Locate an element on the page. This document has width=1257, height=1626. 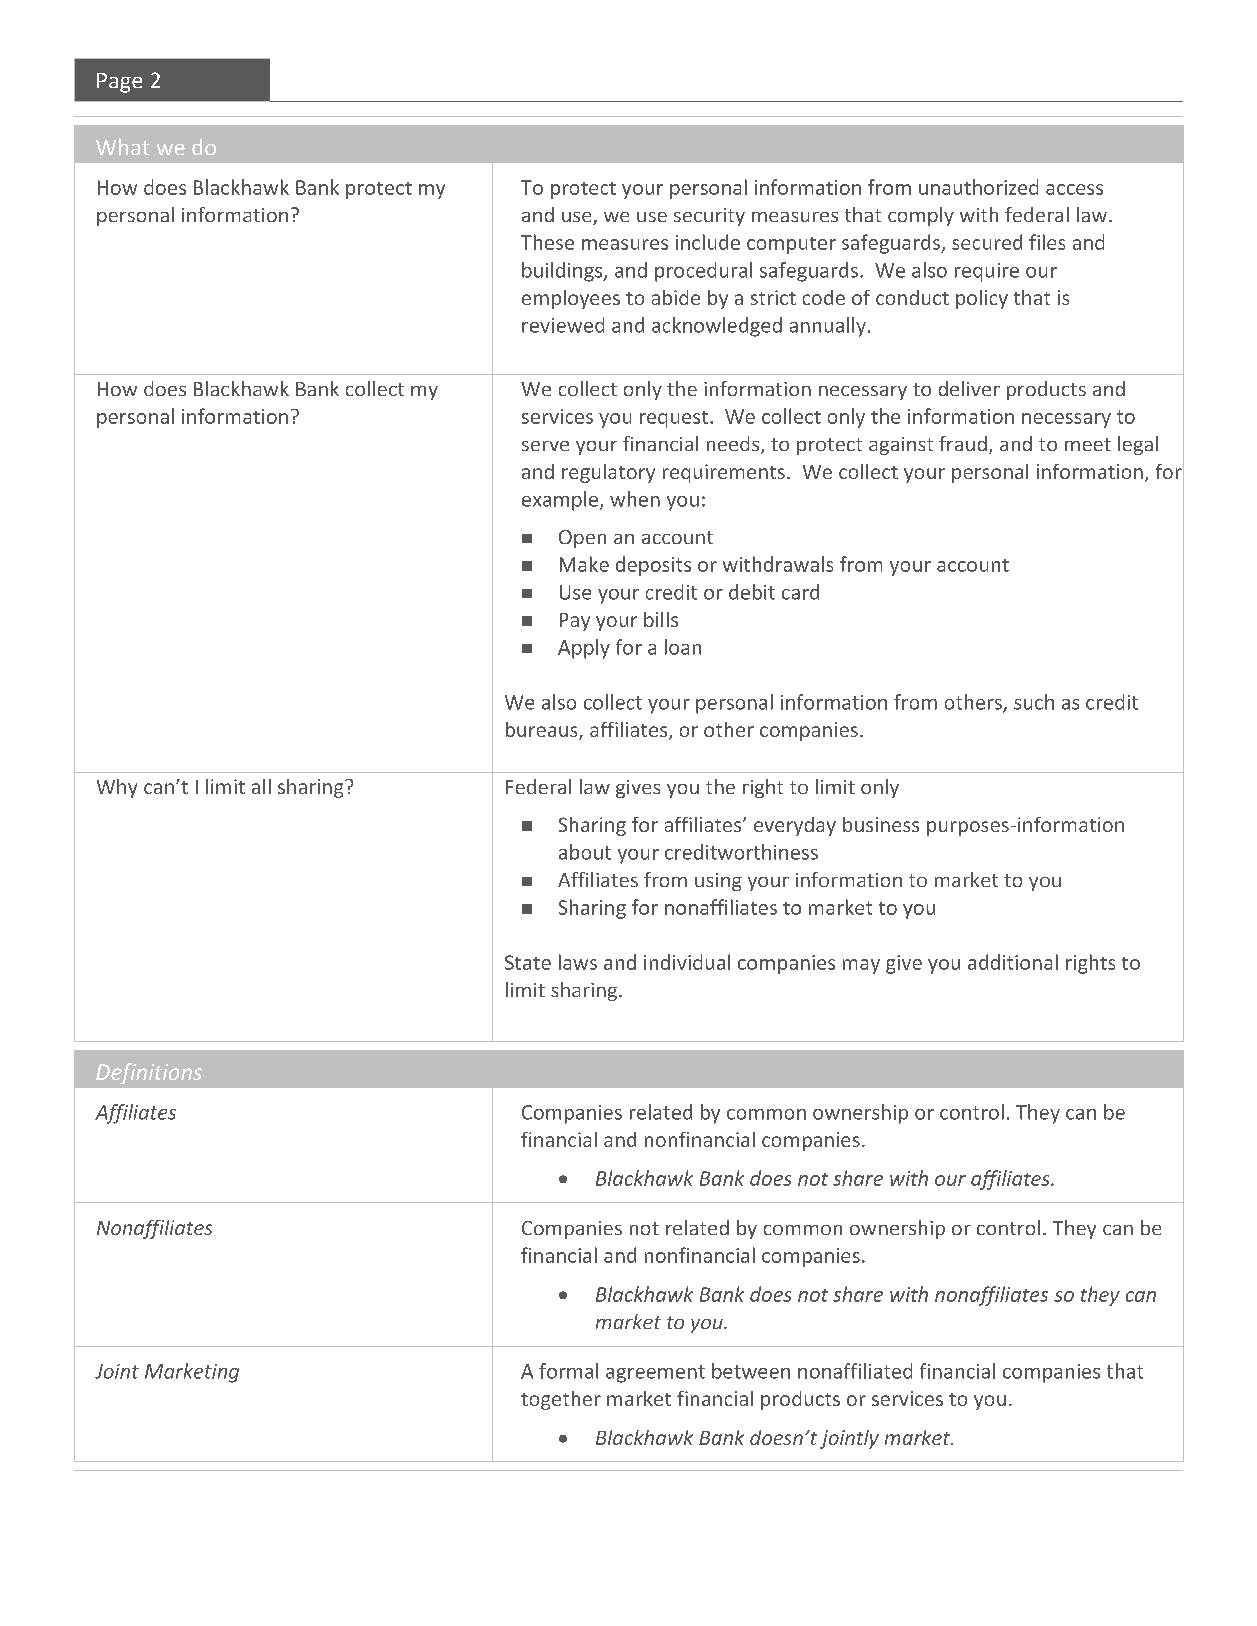
What is located at coordinates (122, 146).
